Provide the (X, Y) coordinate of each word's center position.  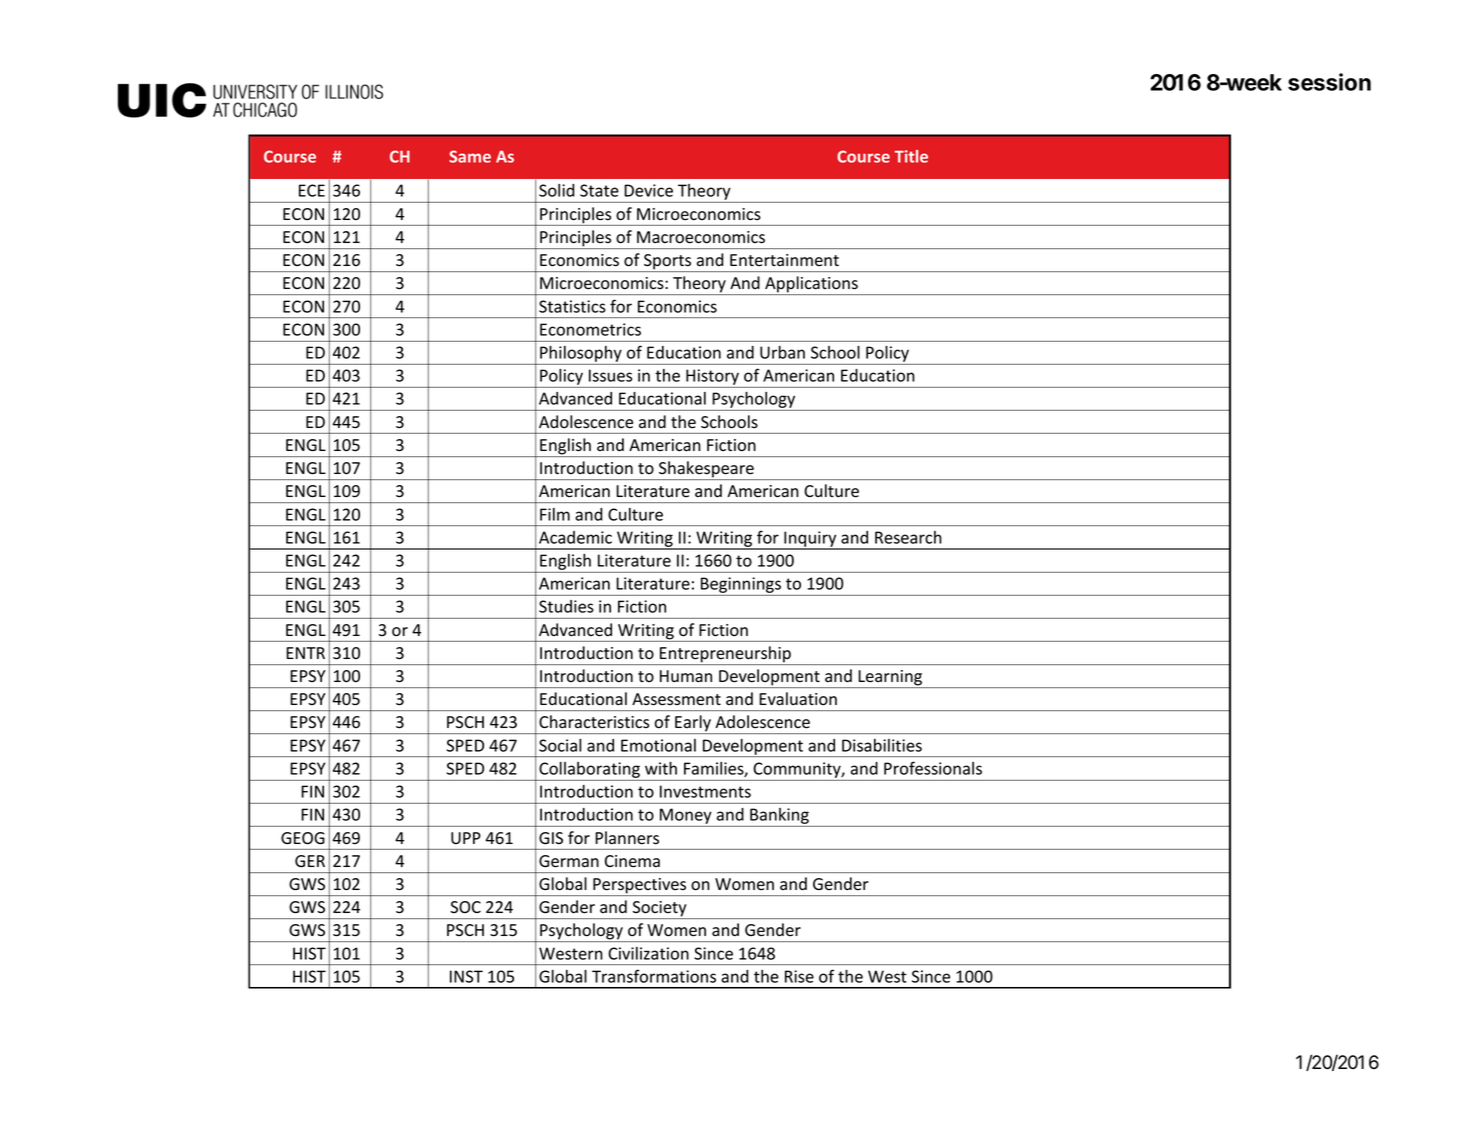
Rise (799, 976)
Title (911, 156)
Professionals (933, 768)
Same (470, 156)
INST (466, 976)
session (1329, 82)
